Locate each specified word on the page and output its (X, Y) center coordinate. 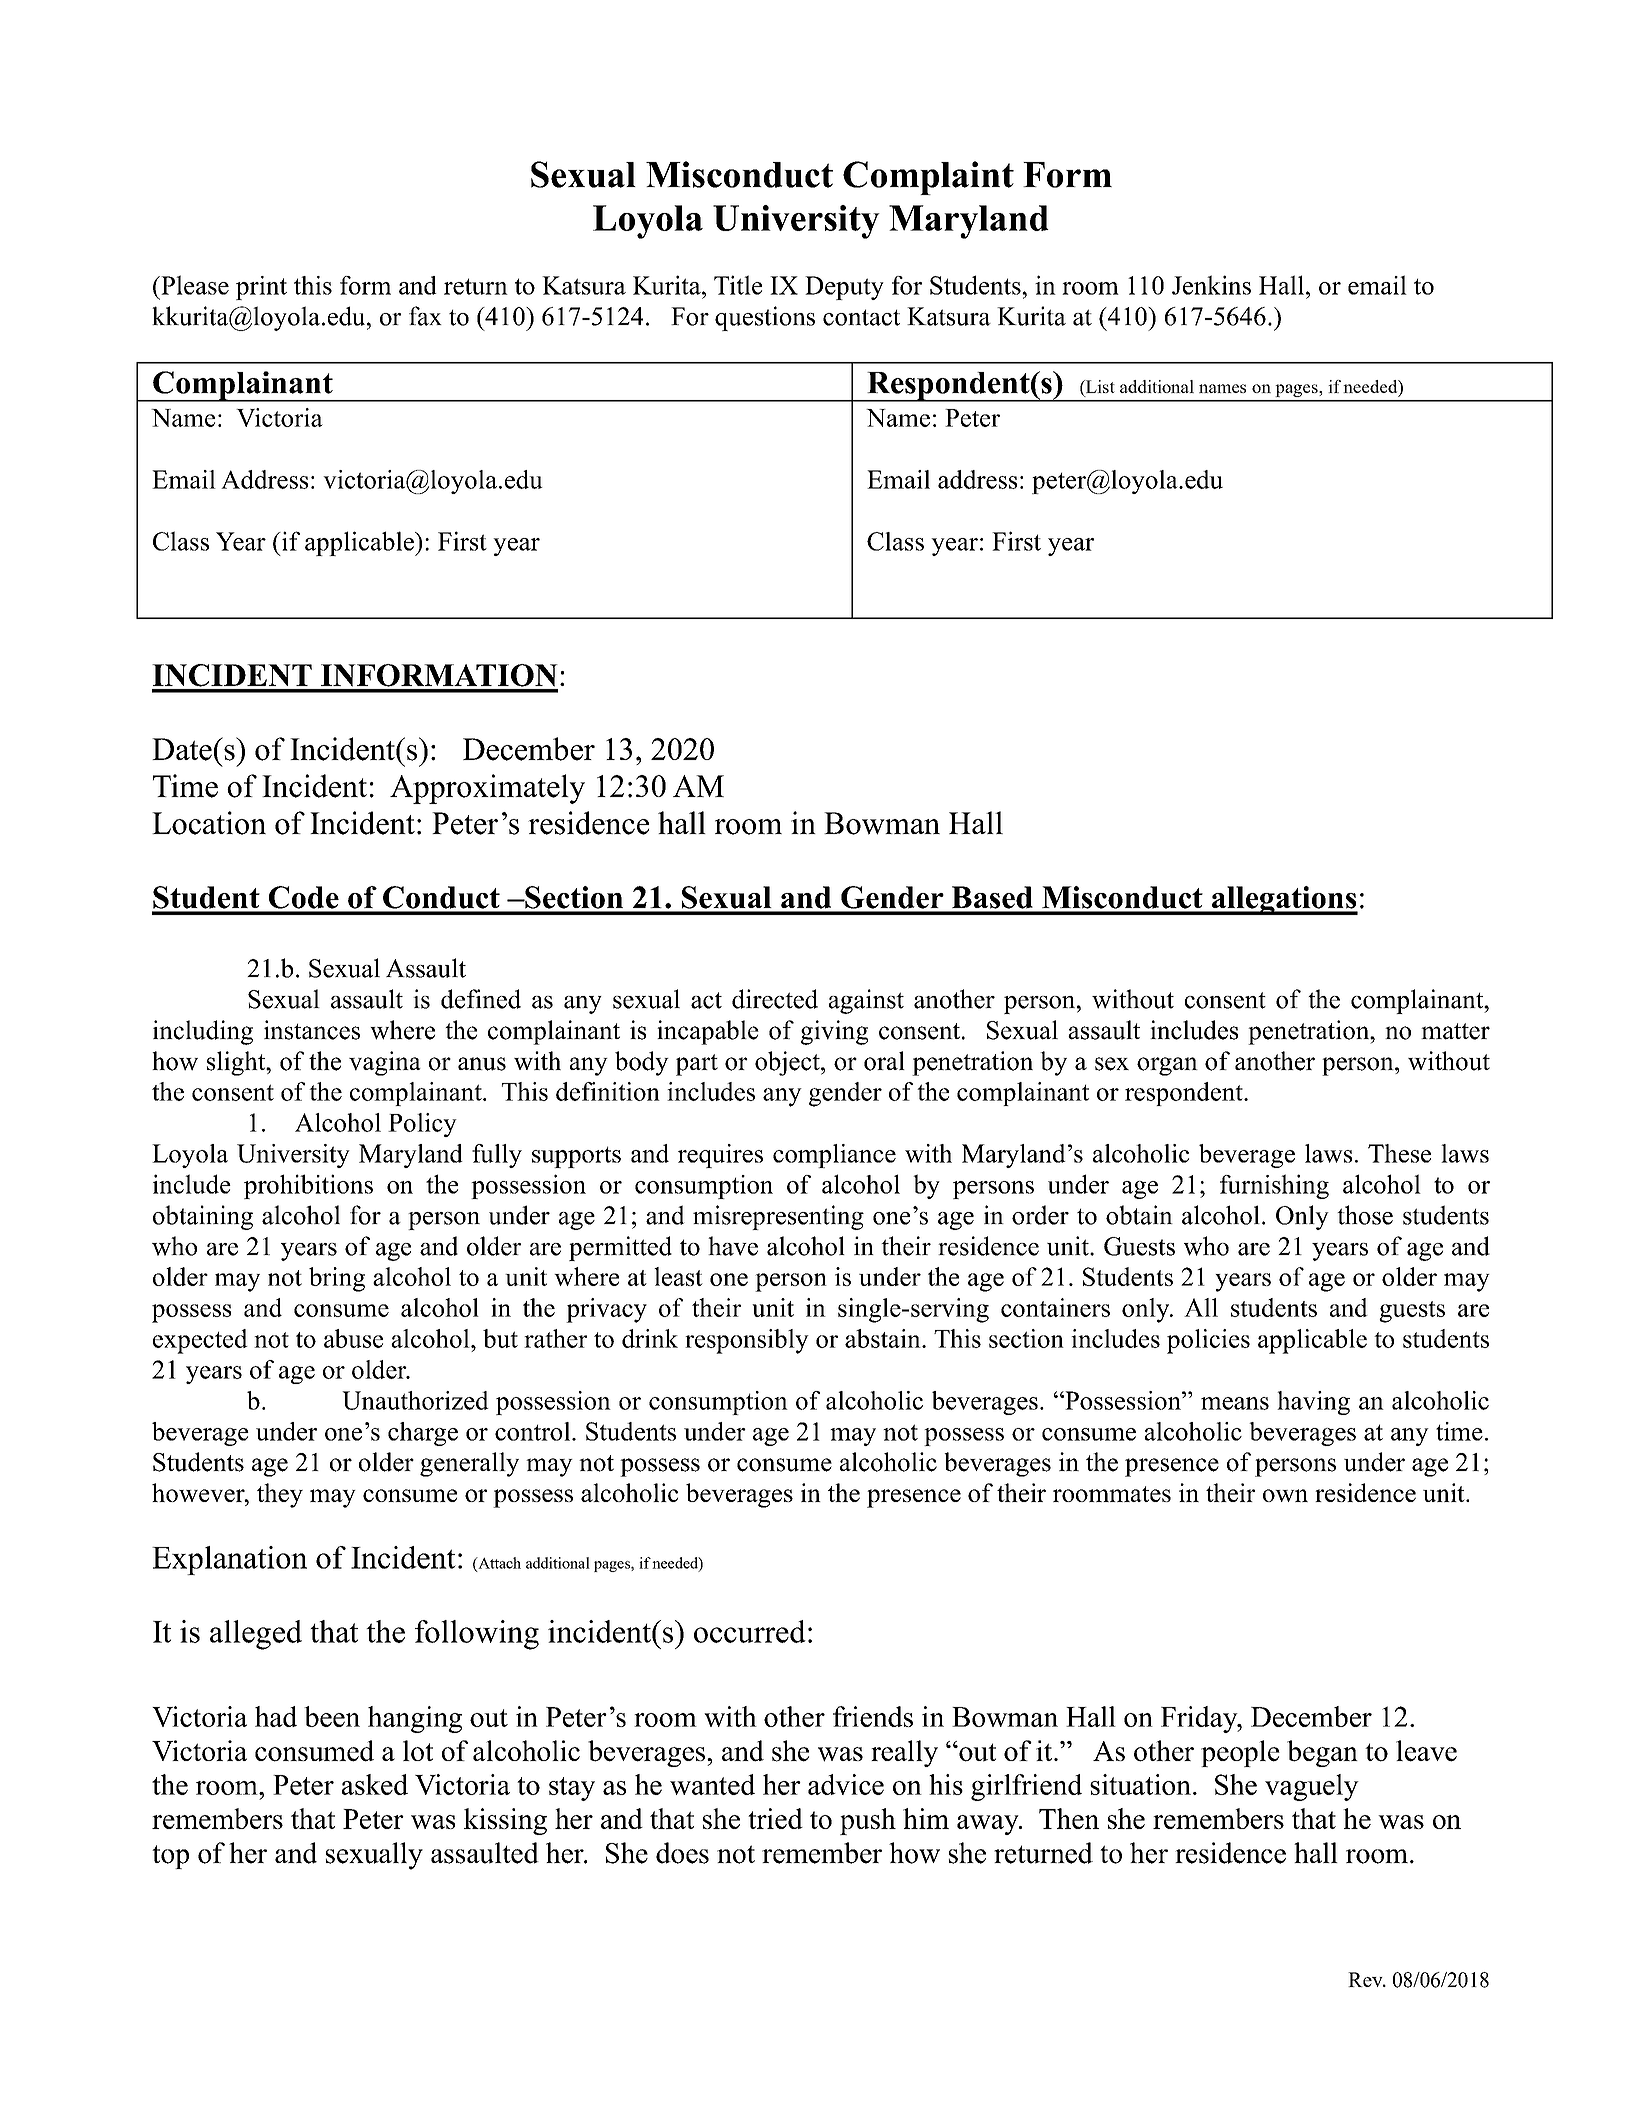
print (261, 288)
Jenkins (1211, 285)
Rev (1366, 1979)
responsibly (747, 1341)
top (170, 1857)
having (1313, 1403)
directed (775, 999)
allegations (1284, 900)
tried (775, 1818)
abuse (353, 1338)
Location (209, 823)
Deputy (844, 288)
